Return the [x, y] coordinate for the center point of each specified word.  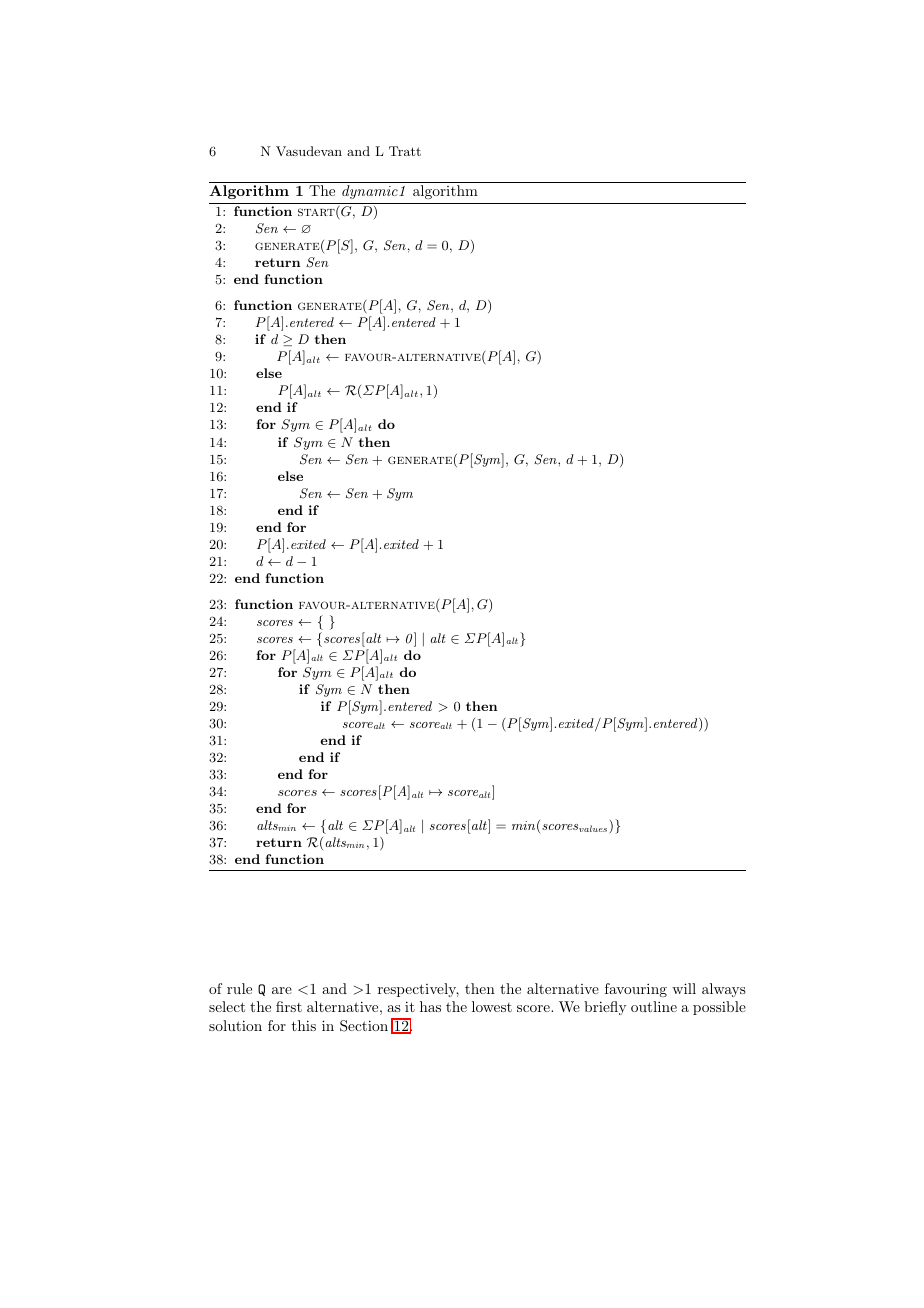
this [304, 1025]
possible [719, 1008]
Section [364, 1026]
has [430, 1006]
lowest [492, 1006]
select [227, 1006]
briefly [605, 1008]
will [684, 988]
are [282, 990]
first [289, 1006]
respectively [418, 990]
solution [235, 1025]
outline [654, 1006]
